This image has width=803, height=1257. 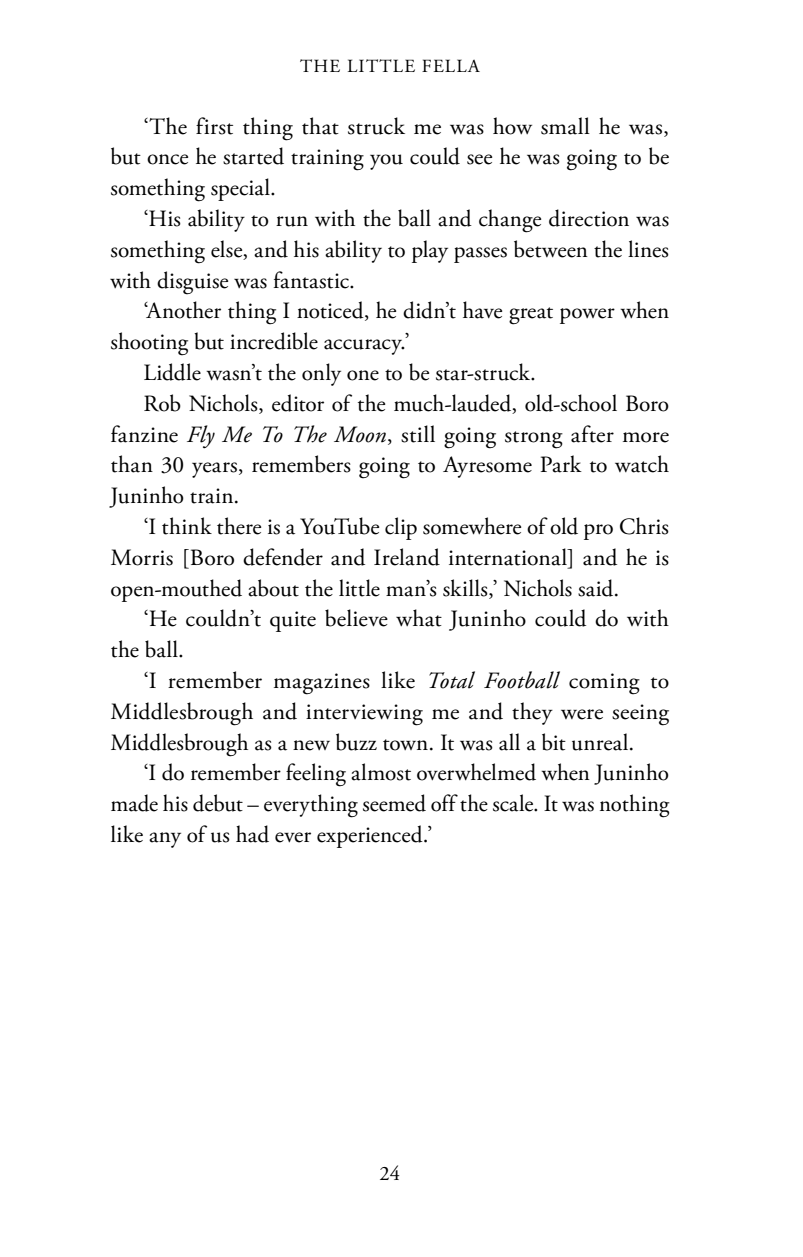 What do you see at coordinates (601, 742) in the image?
I see `unreal` at bounding box center [601, 742].
